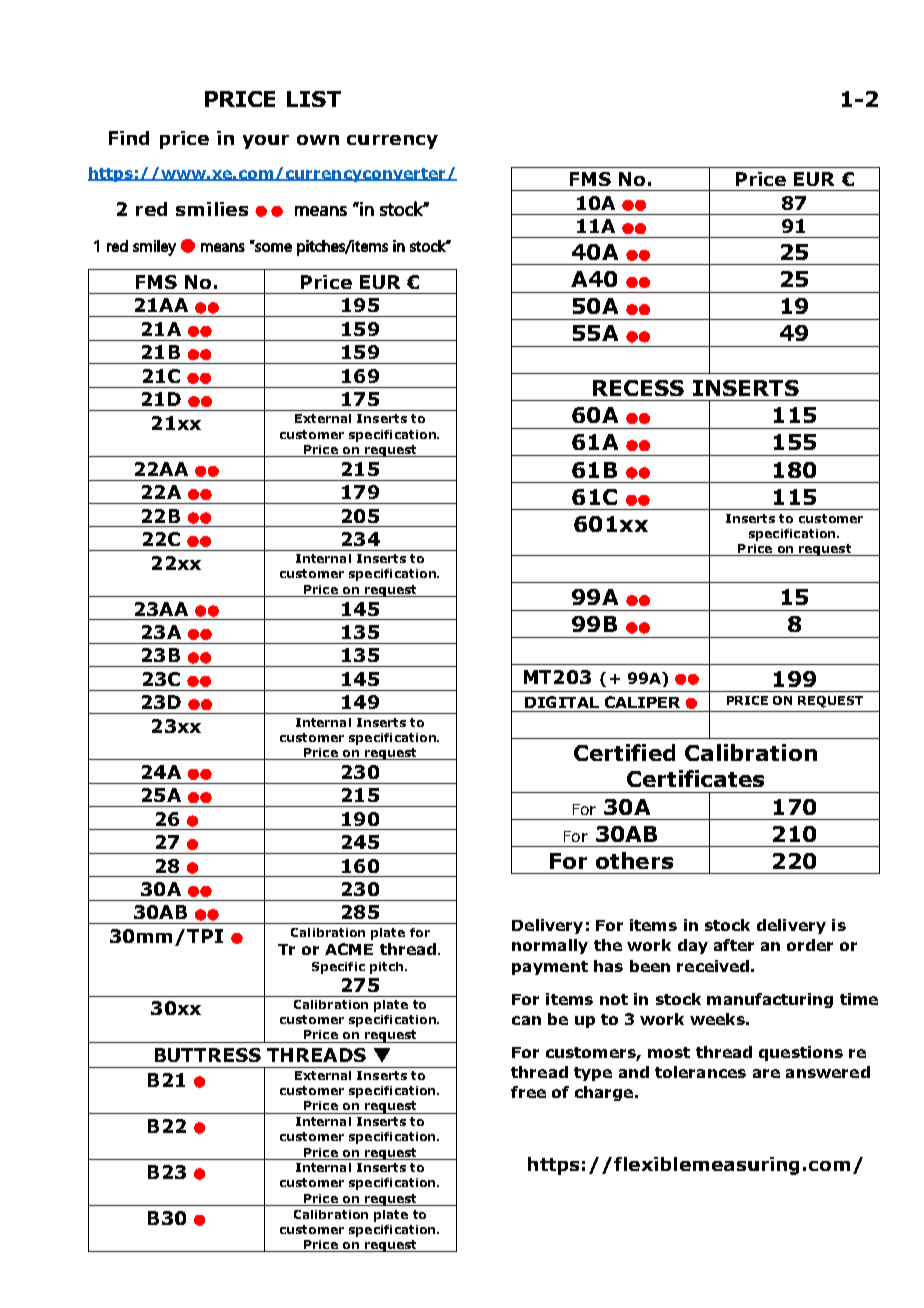 This screenshot has height=1308, width=924. Describe the element at coordinates (638, 388) in the screenshot. I see `RECESS` at that location.
